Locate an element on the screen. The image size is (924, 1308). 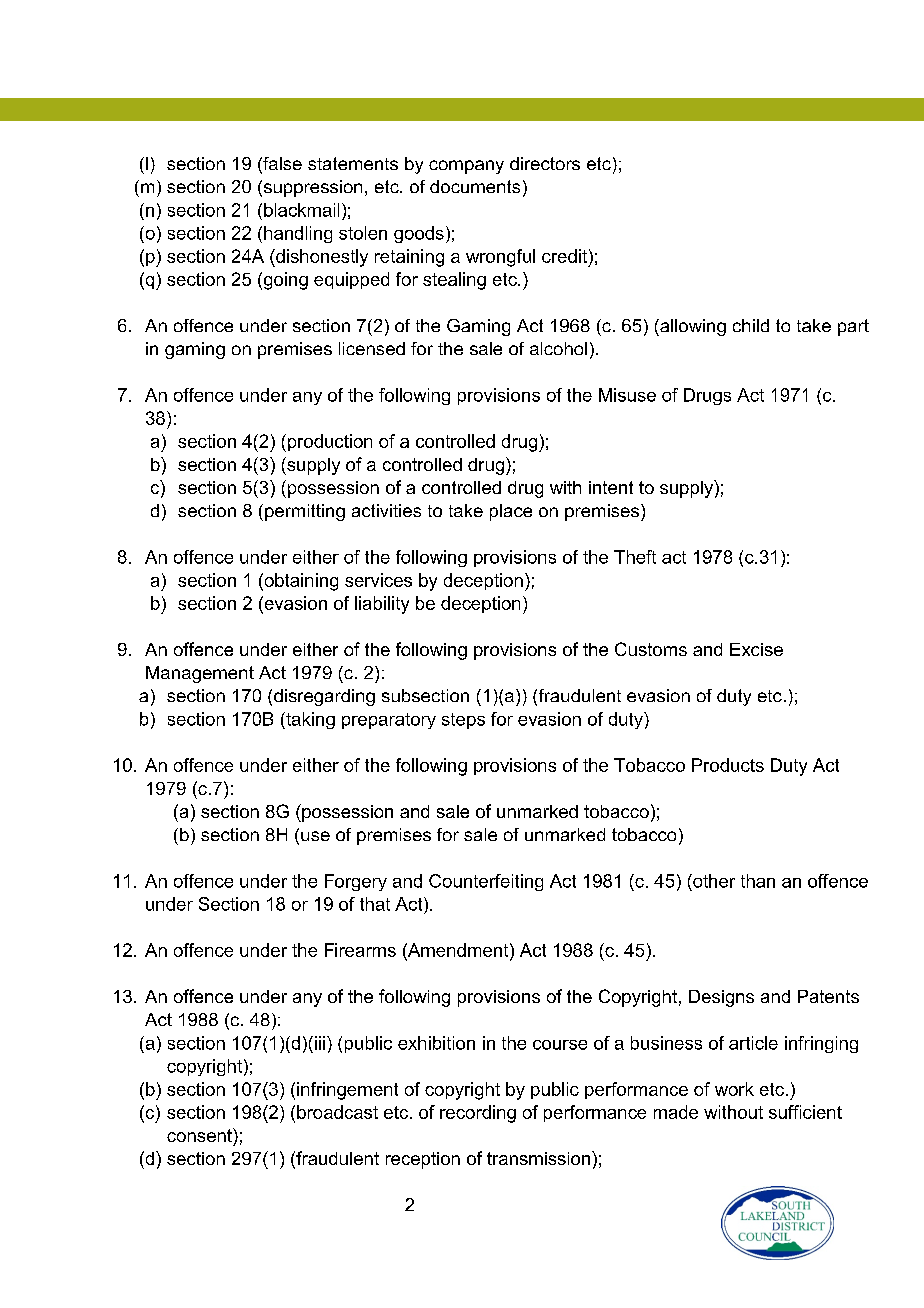
production is located at coordinates (328, 443).
